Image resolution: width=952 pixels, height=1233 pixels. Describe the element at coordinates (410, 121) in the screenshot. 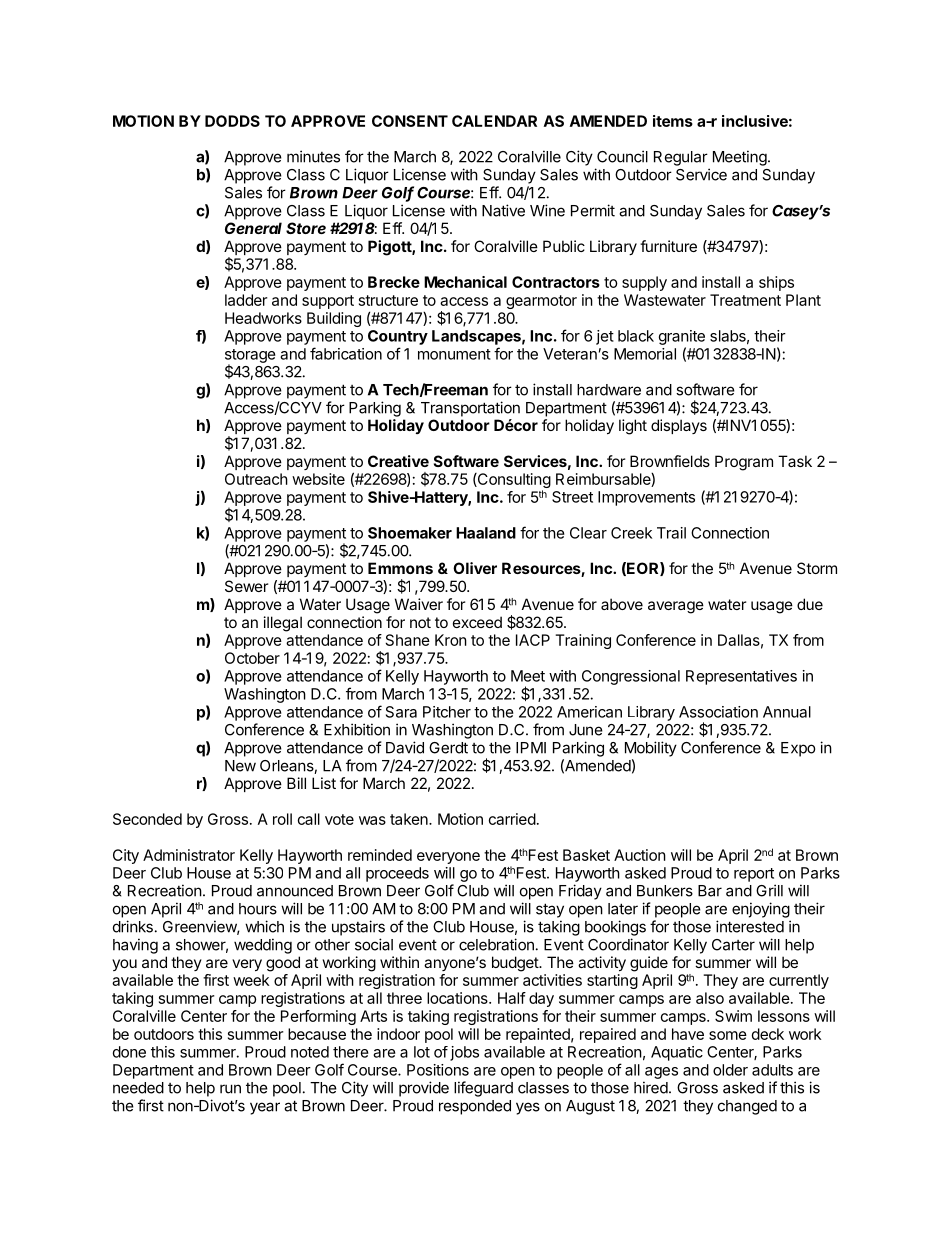

I see `CONSENT` at that location.
